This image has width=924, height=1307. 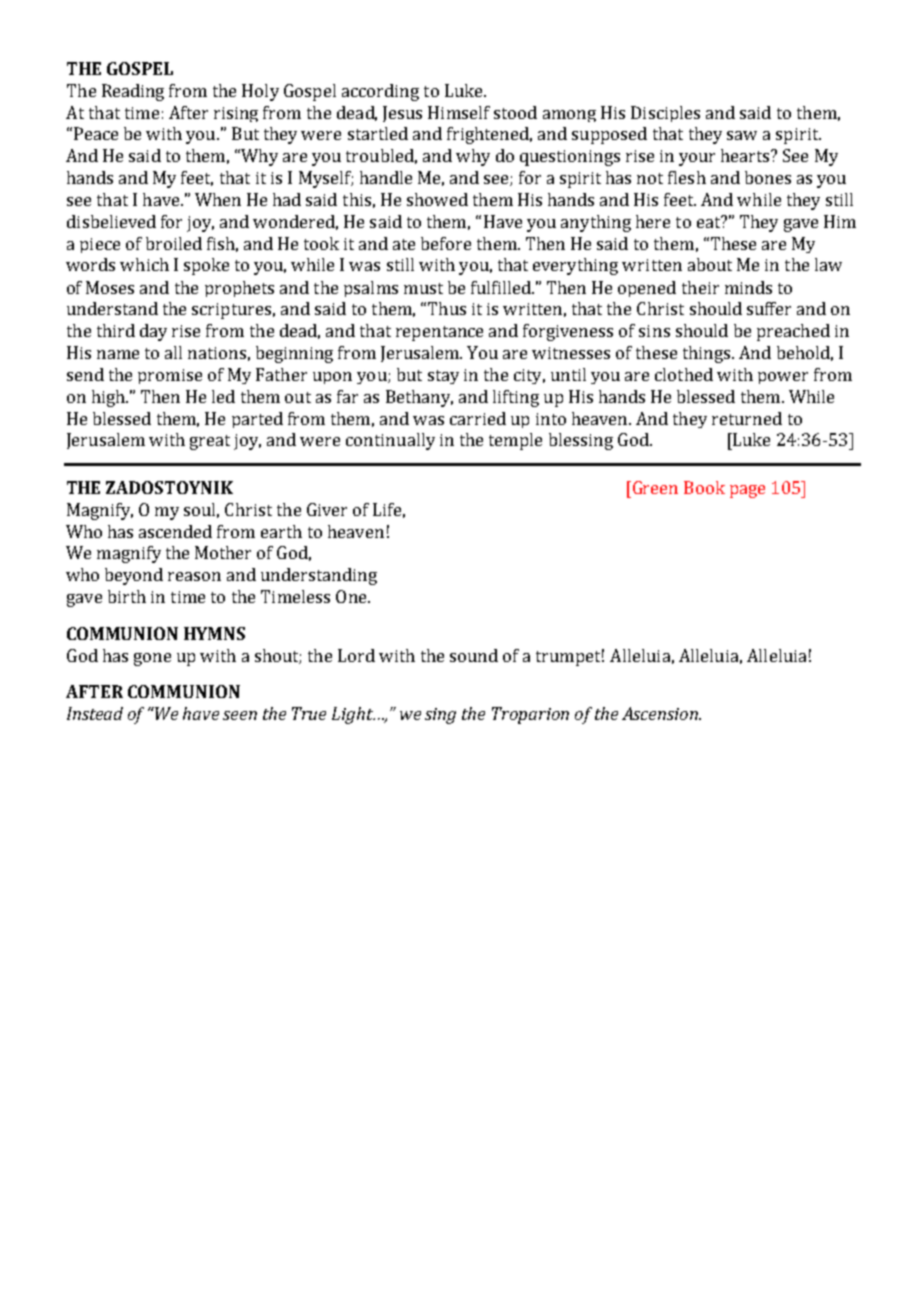 What do you see at coordinates (153, 332) in the image?
I see `day` at bounding box center [153, 332].
